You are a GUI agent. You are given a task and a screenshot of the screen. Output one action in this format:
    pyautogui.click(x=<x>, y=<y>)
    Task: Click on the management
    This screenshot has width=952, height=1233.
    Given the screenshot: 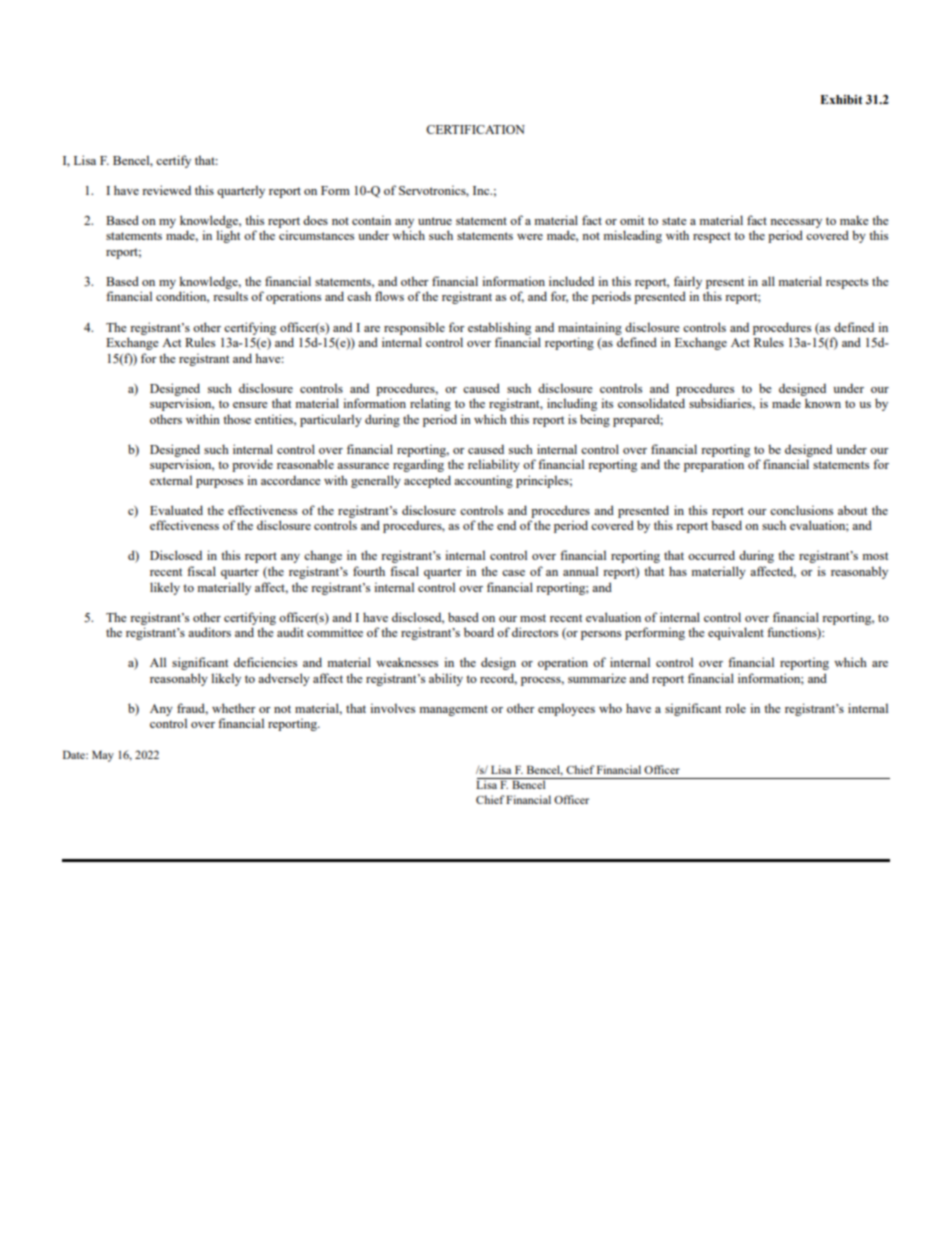 What is the action you would take?
    pyautogui.click(x=453, y=710)
